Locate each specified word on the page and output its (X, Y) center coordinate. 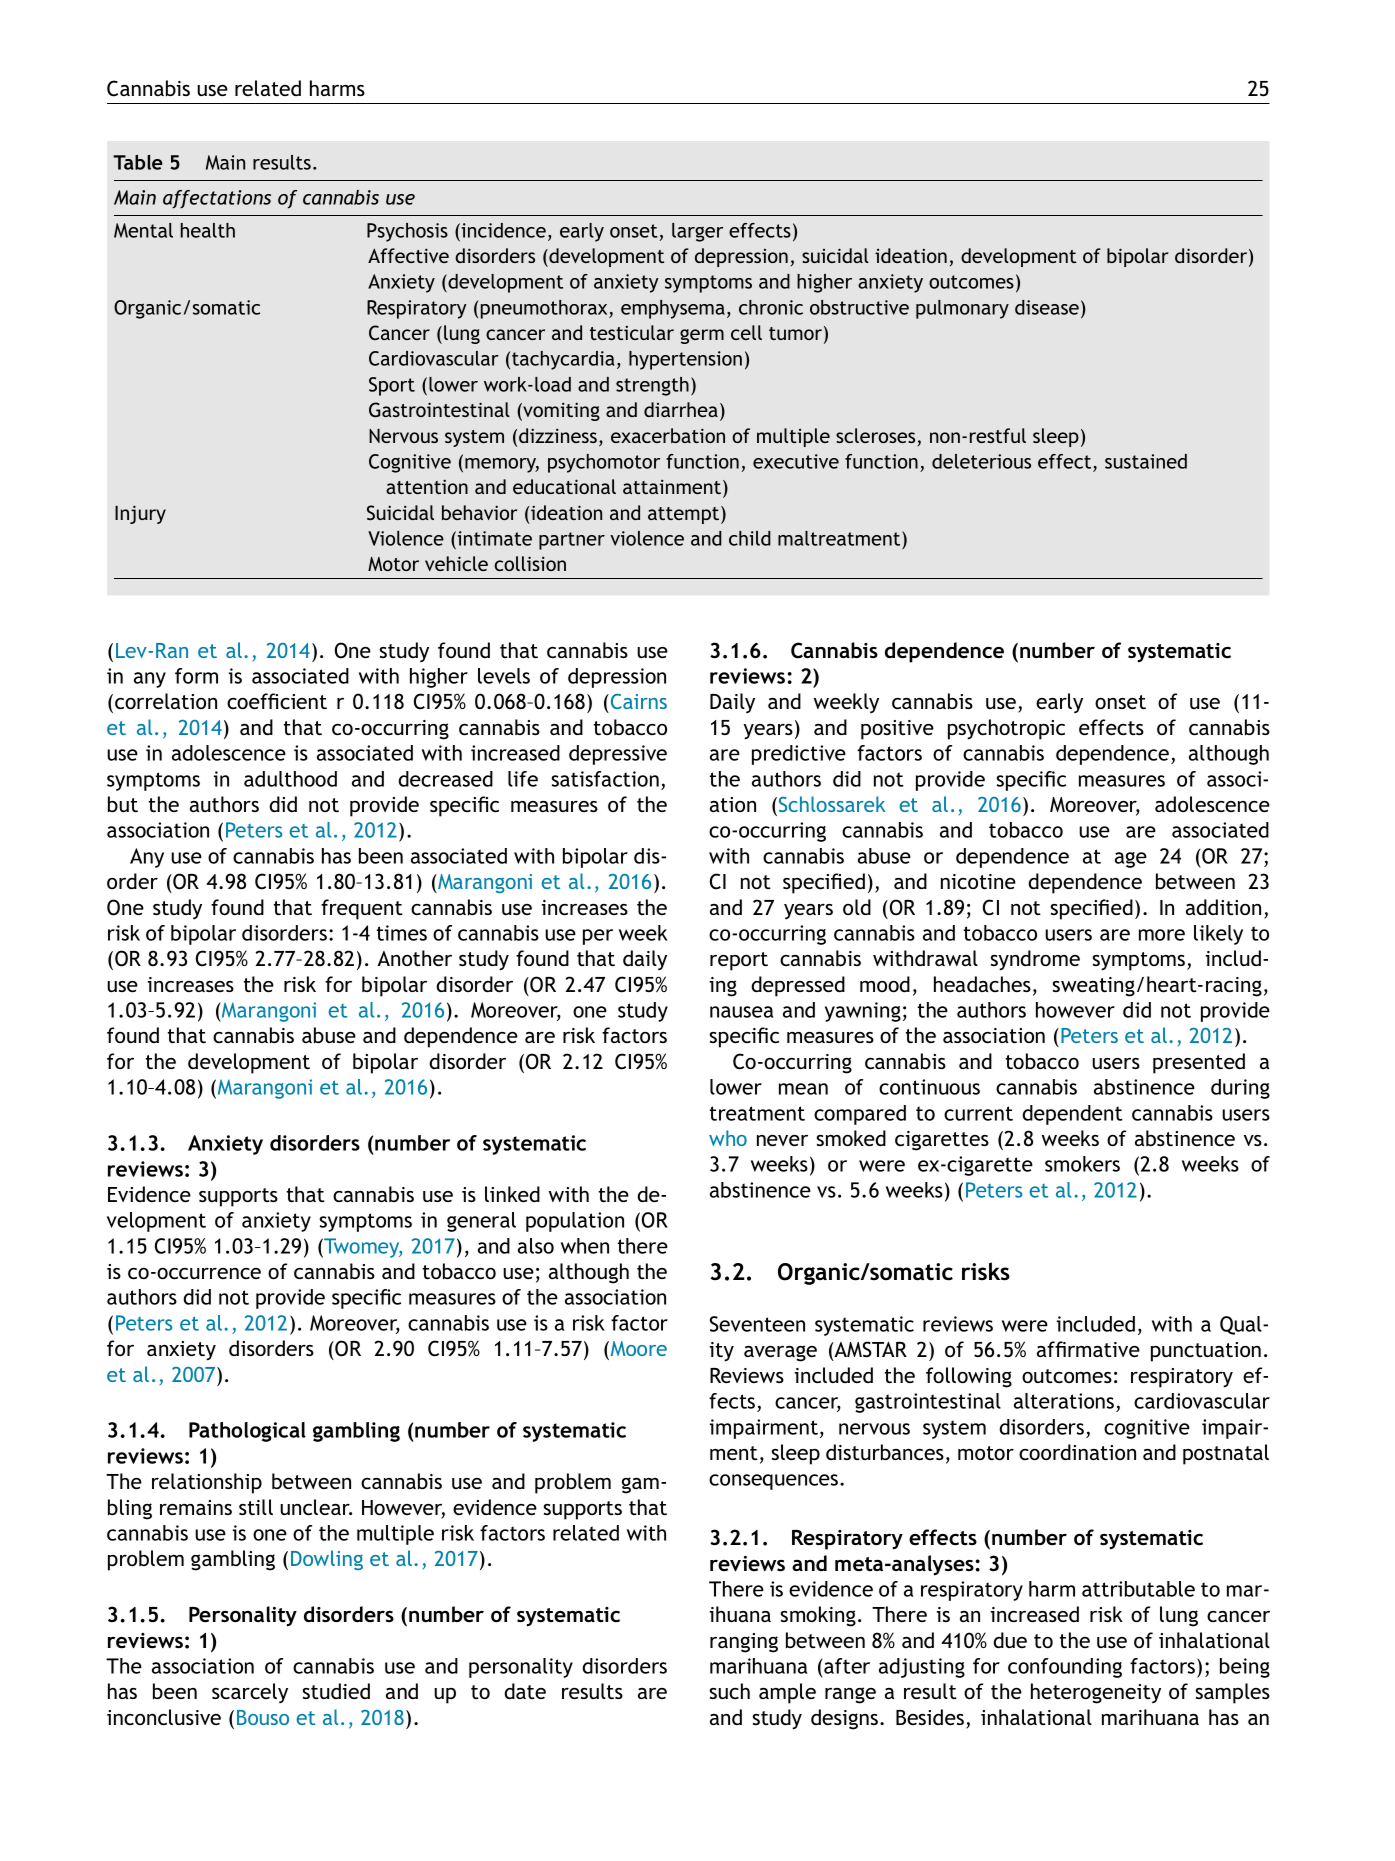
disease (1047, 307)
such (729, 1691)
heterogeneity (1096, 1693)
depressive (618, 755)
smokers (1082, 1164)
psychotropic (1006, 729)
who (728, 1138)
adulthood (290, 779)
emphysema (673, 309)
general (481, 1222)
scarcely (250, 1693)
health (208, 230)
